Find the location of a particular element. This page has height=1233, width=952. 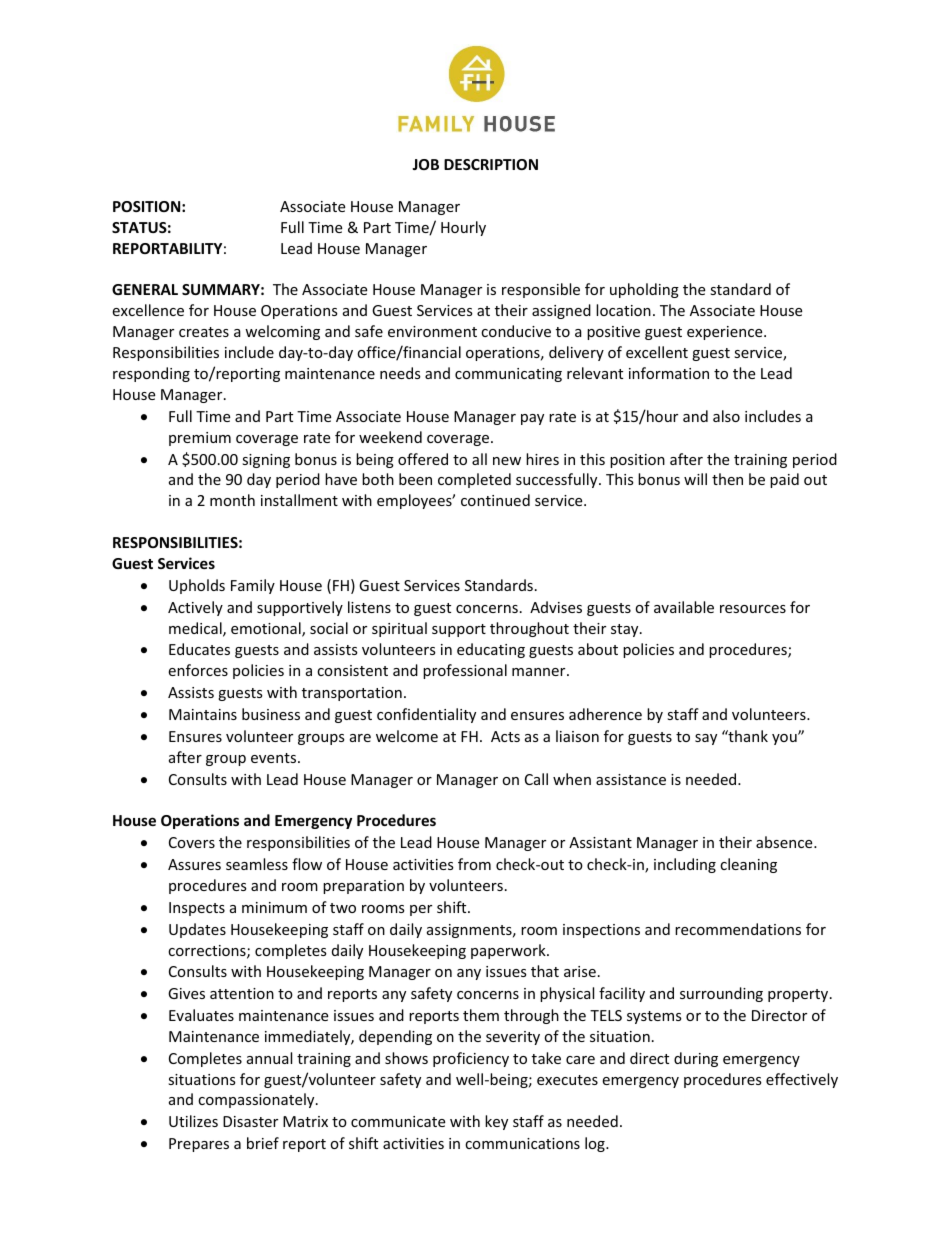

from is located at coordinates (474, 864).
